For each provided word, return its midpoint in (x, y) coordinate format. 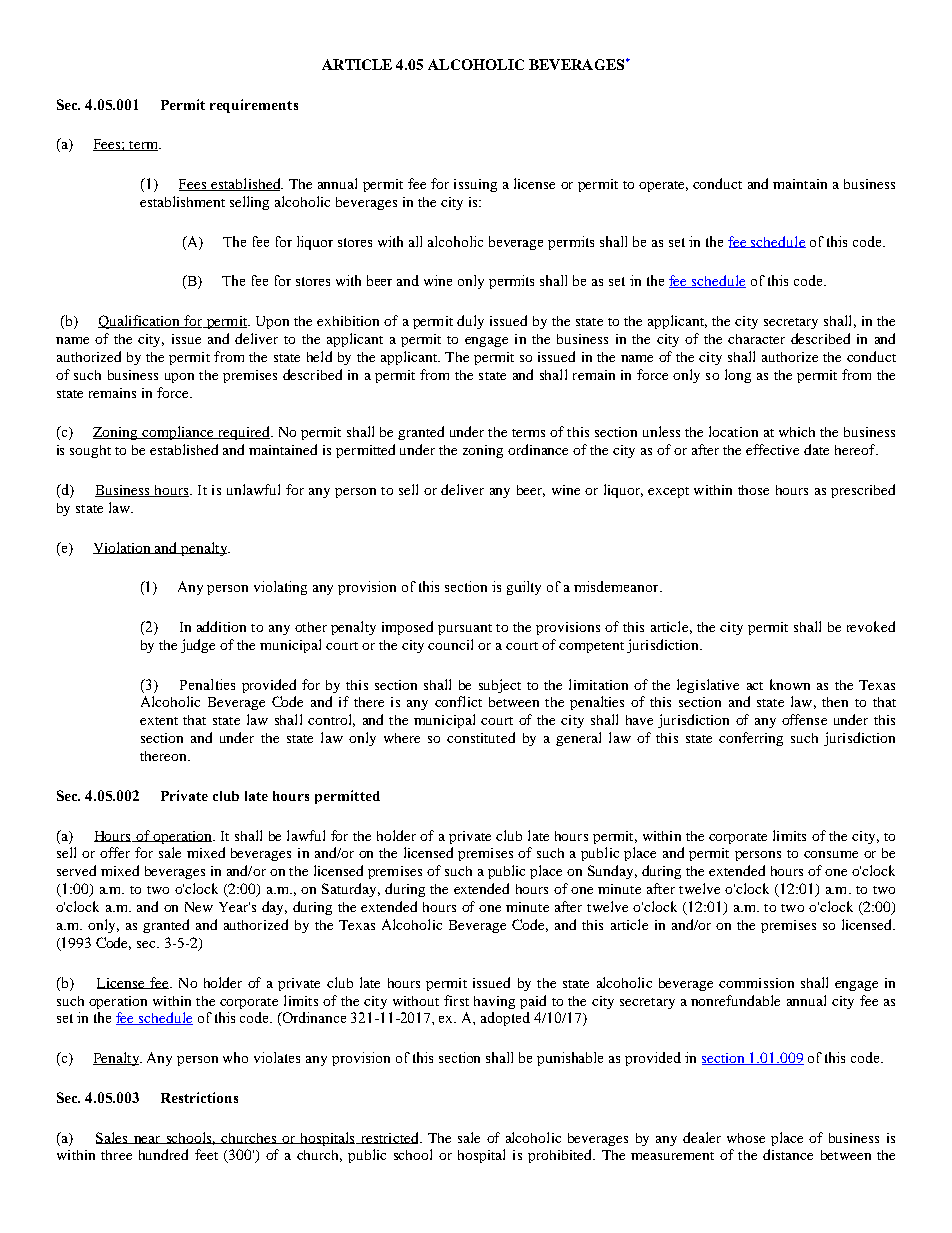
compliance (178, 433)
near (147, 1140)
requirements (254, 106)
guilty (524, 588)
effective (772, 449)
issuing (475, 185)
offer (115, 852)
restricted (389, 1138)
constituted (481, 737)
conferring (751, 739)
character (756, 339)
